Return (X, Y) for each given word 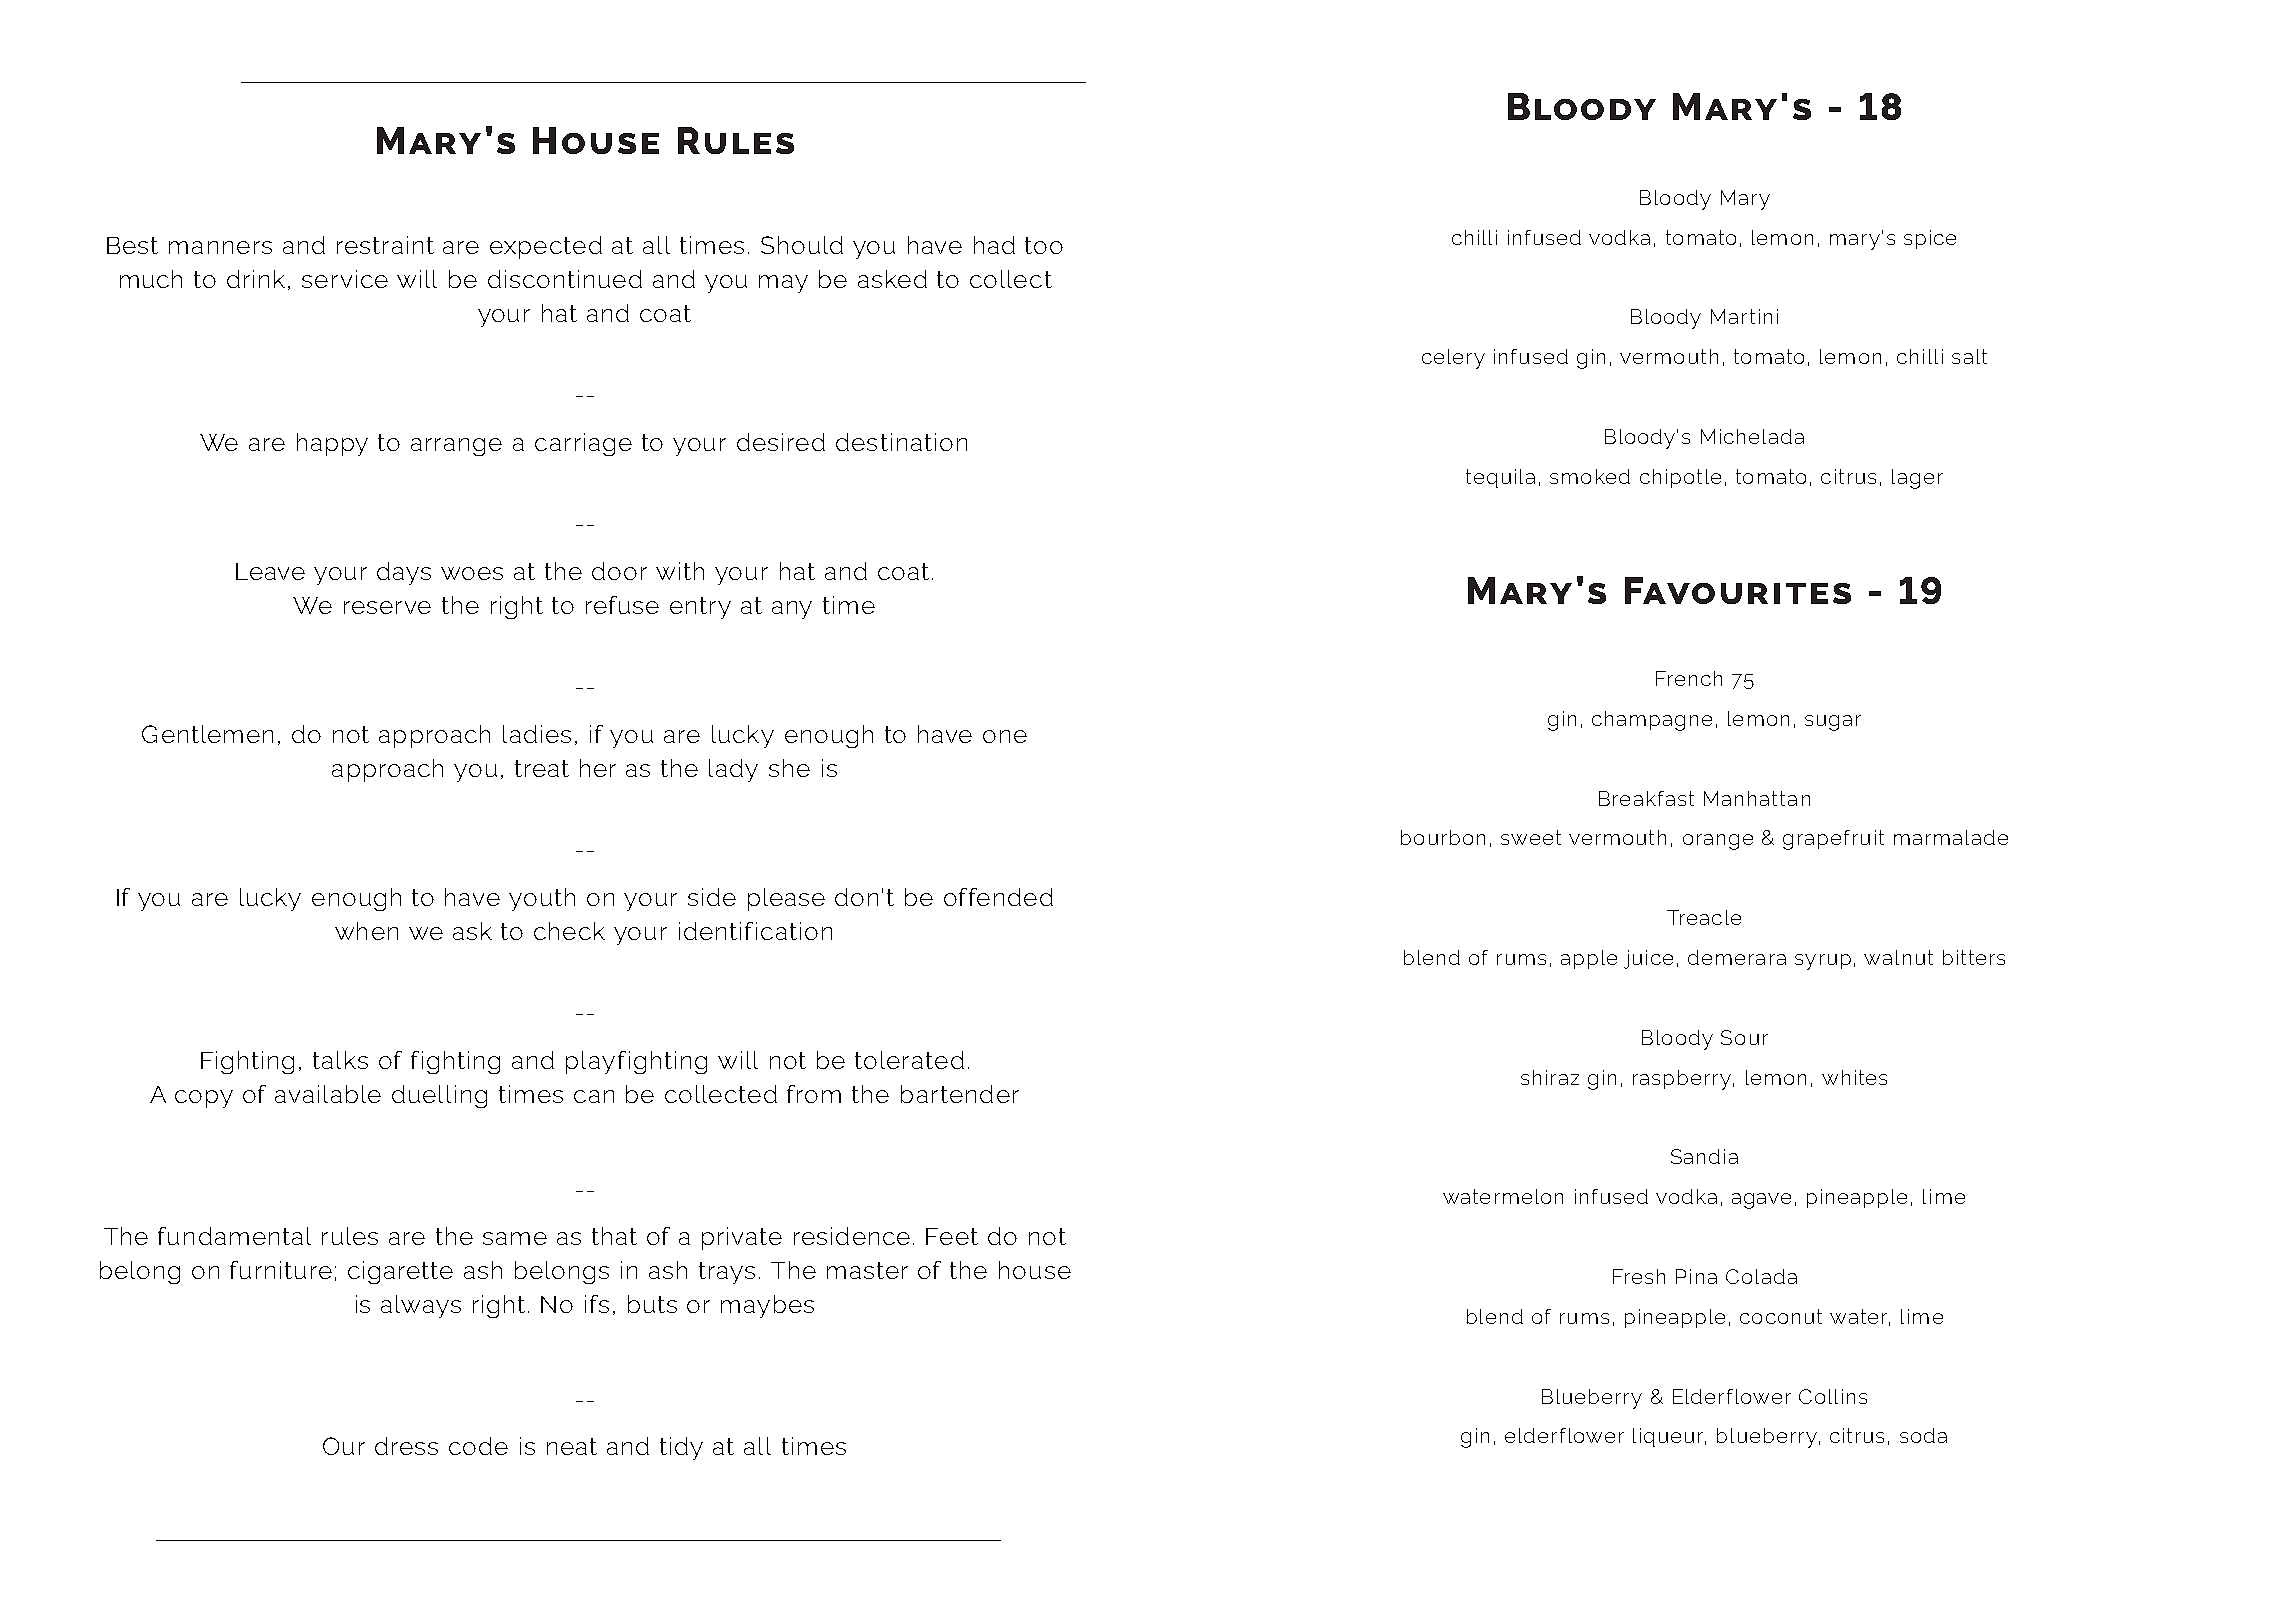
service (345, 279)
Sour (1744, 1037)
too (1044, 245)
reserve (387, 607)
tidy (681, 1448)
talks (340, 1060)
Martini (1744, 316)
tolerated (909, 1060)
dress (406, 1446)
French (1689, 678)
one (1005, 736)
